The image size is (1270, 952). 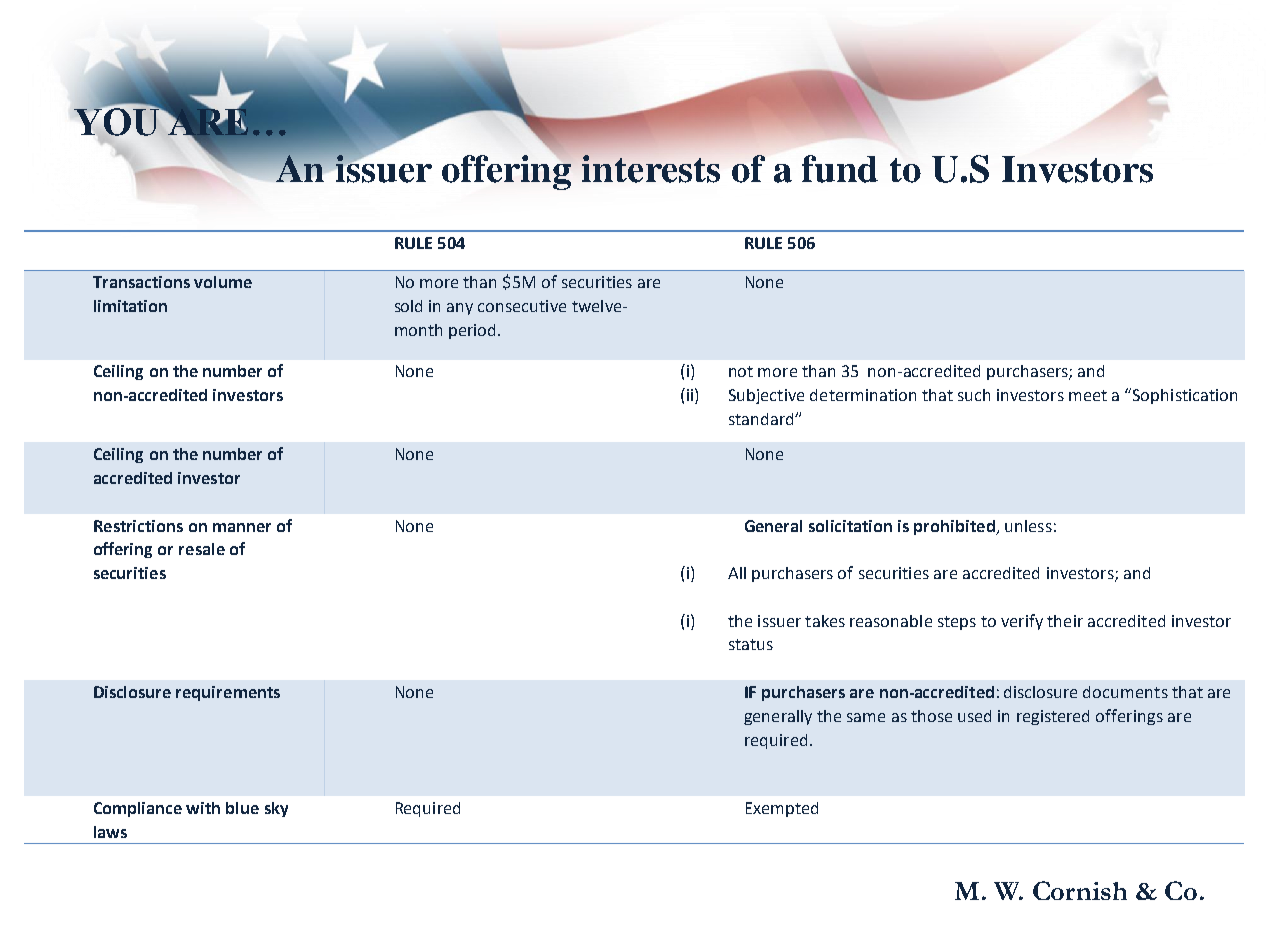 What do you see at coordinates (110, 832) in the image?
I see `laws` at bounding box center [110, 832].
